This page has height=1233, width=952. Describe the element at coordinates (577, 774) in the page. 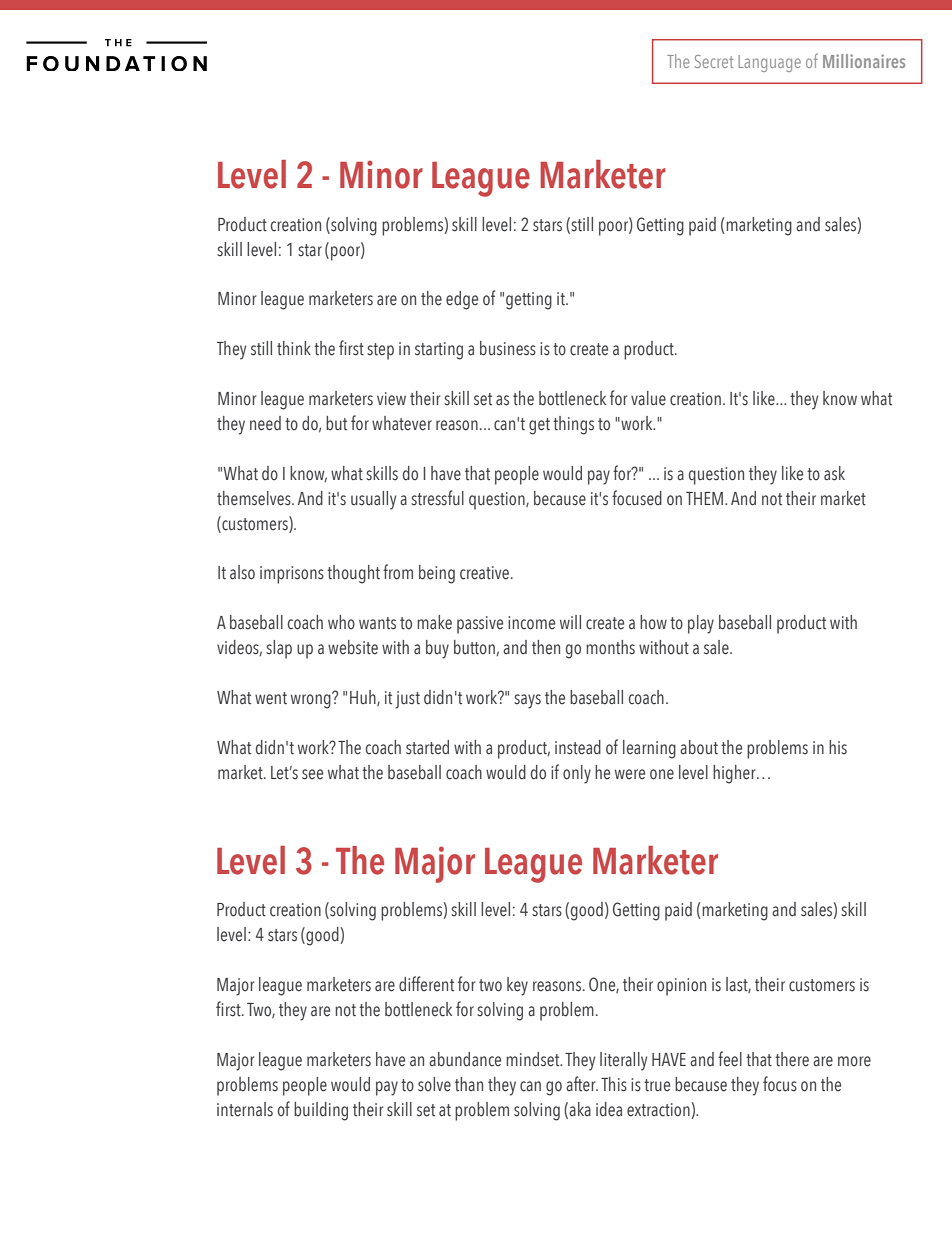

I see `only` at that location.
